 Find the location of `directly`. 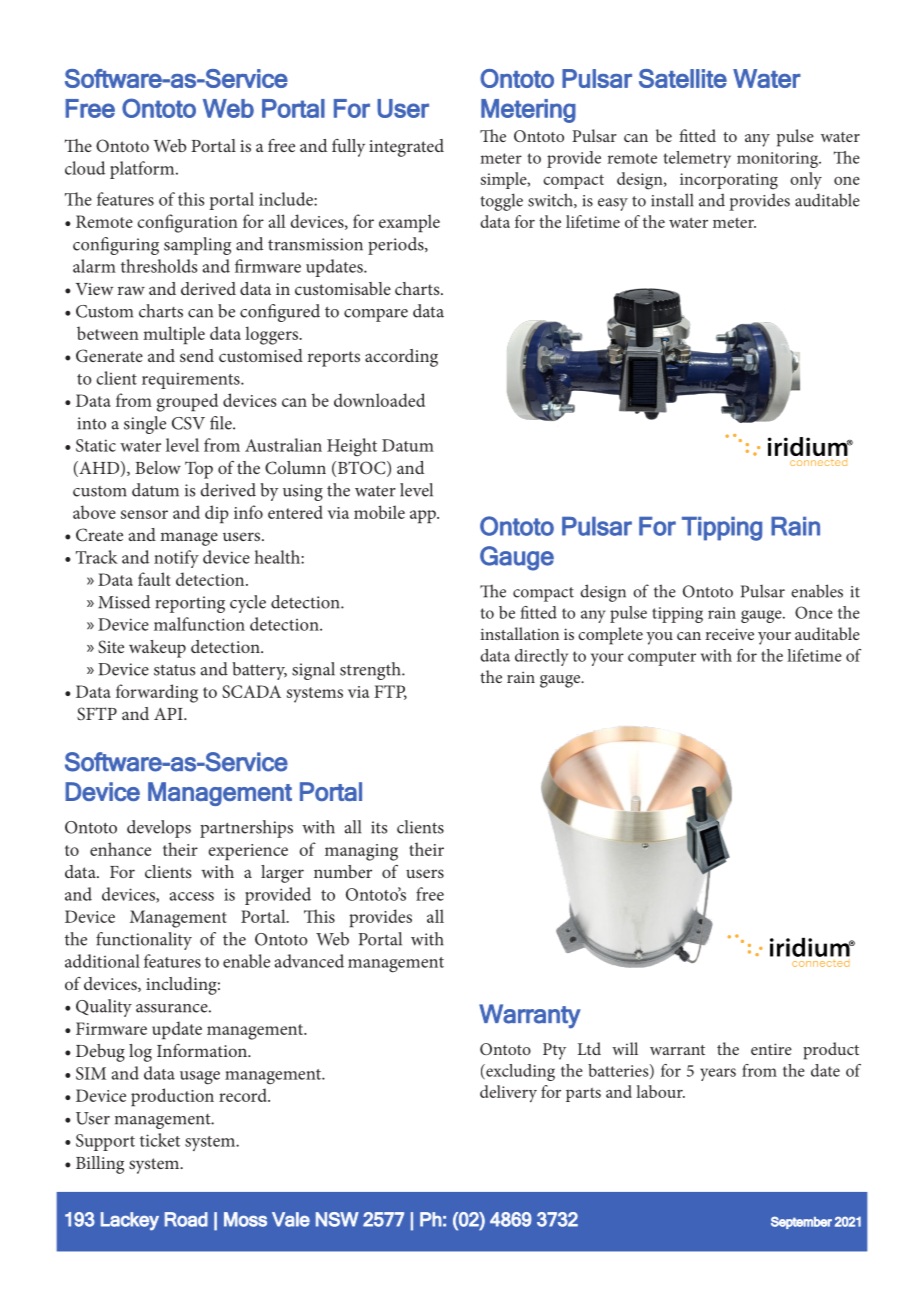

directly is located at coordinates (541, 657).
